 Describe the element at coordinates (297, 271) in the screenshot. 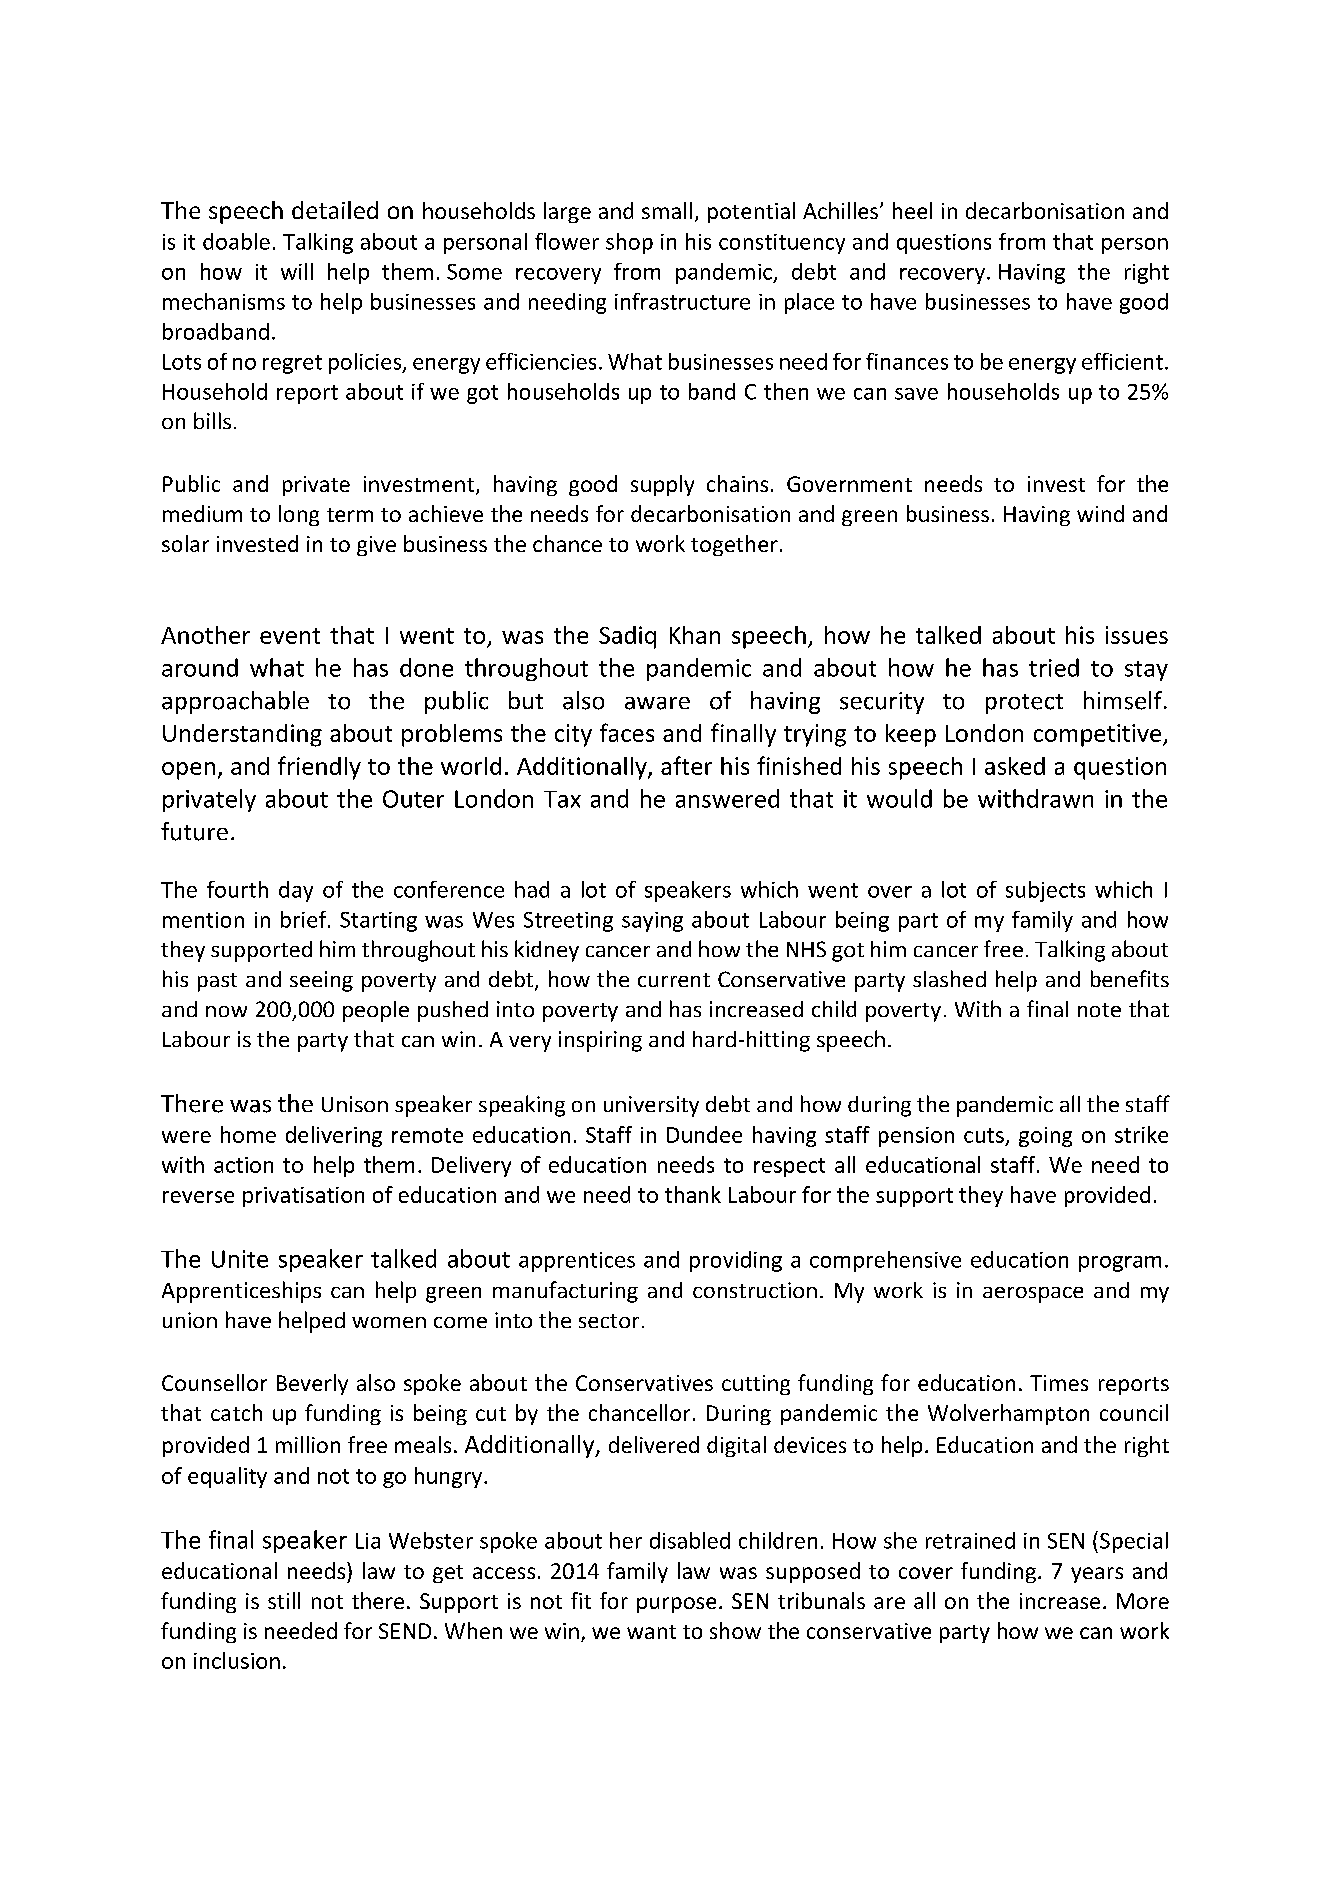

I see `will` at that location.
